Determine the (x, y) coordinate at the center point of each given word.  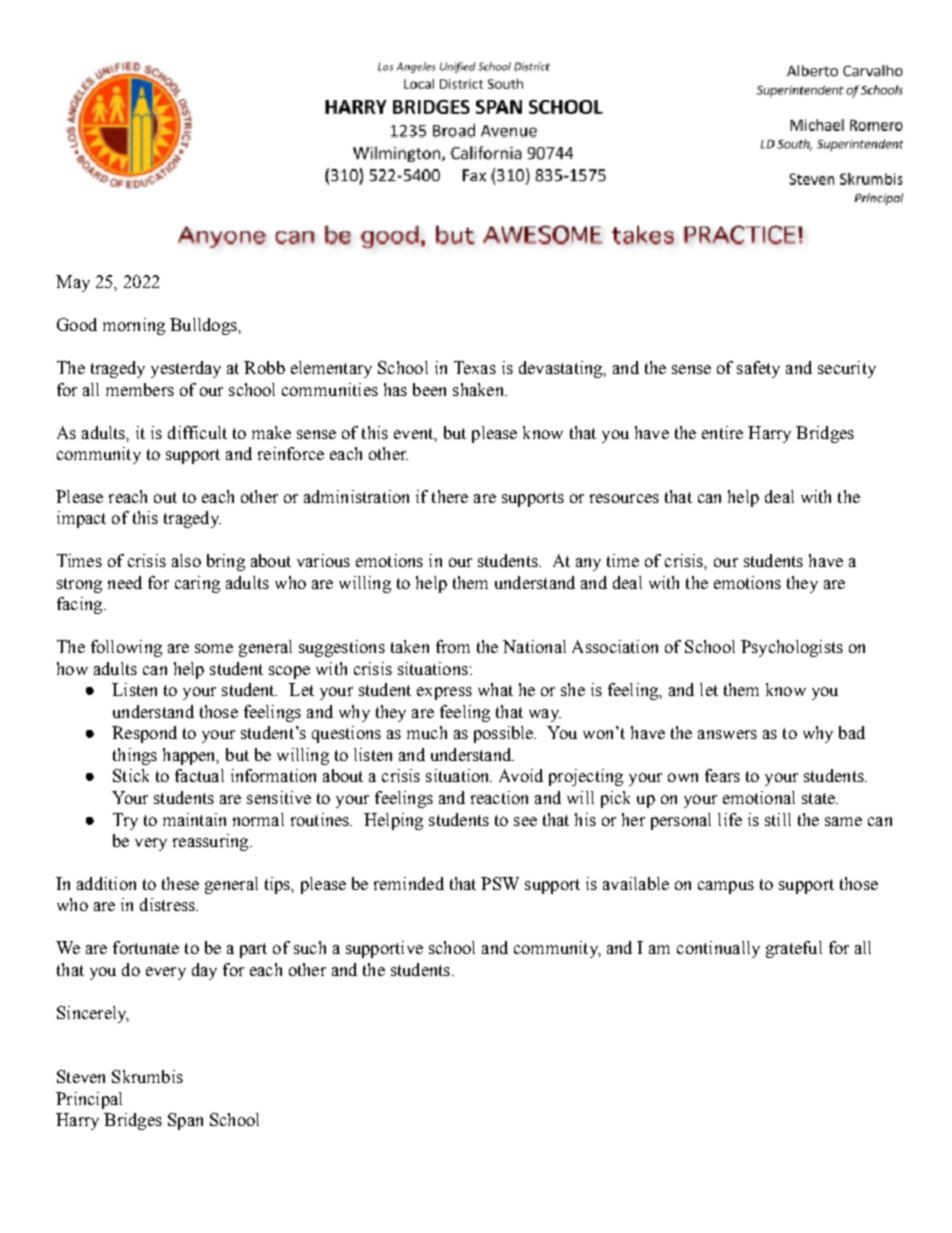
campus (726, 887)
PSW (500, 883)
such (310, 947)
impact (81, 519)
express (444, 693)
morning (134, 326)
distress (168, 904)
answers (727, 734)
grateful (794, 949)
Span (185, 1121)
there (450, 496)
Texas (475, 367)
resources (624, 498)
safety (758, 369)
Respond (144, 734)
